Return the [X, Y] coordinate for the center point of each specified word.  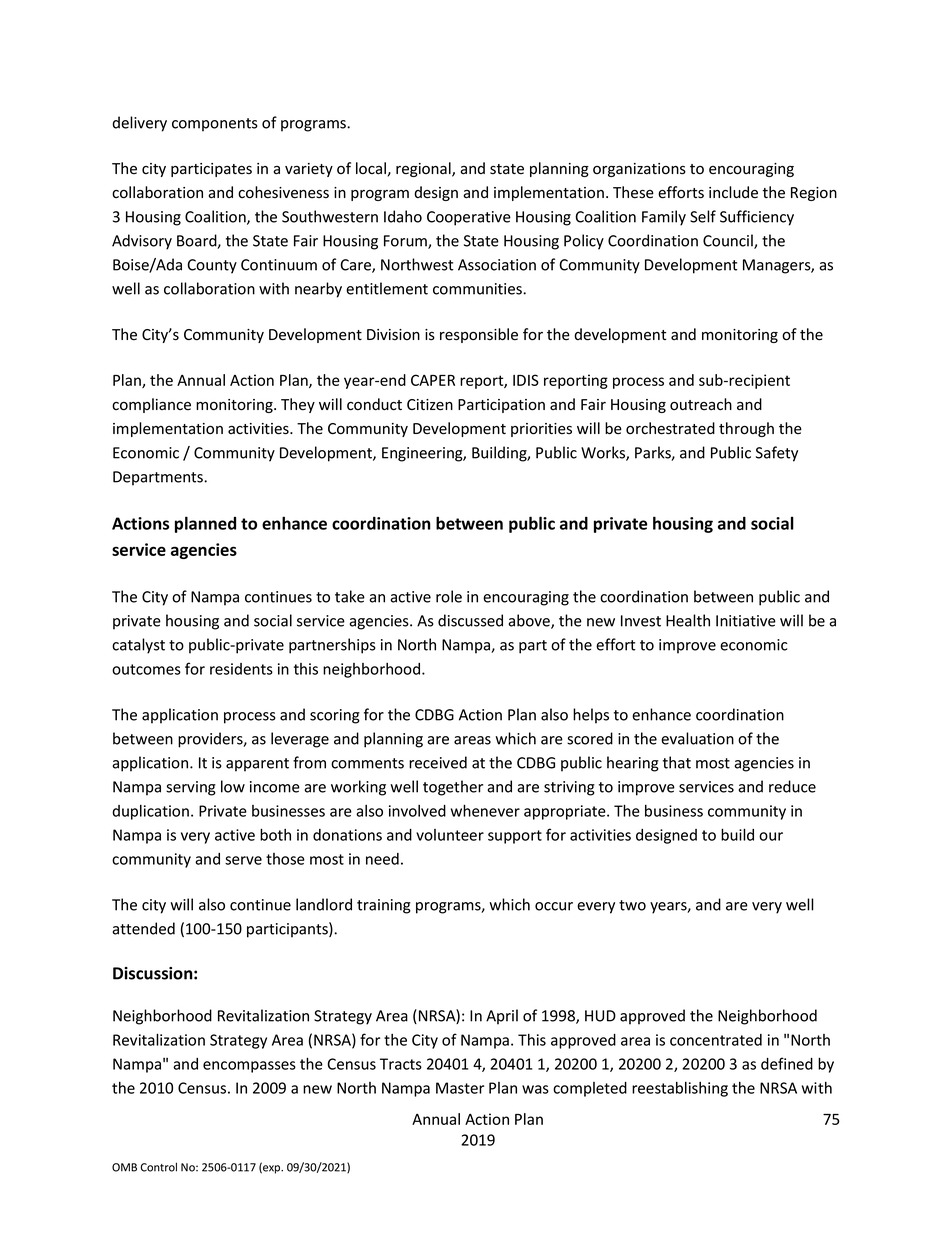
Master [460, 1088]
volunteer [450, 835]
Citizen [430, 405]
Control [158, 1167]
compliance [151, 405]
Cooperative [469, 218]
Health [688, 620]
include [733, 192]
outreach [701, 404]
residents [241, 669]
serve [243, 860]
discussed [470, 620]
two [632, 905]
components [215, 125]
